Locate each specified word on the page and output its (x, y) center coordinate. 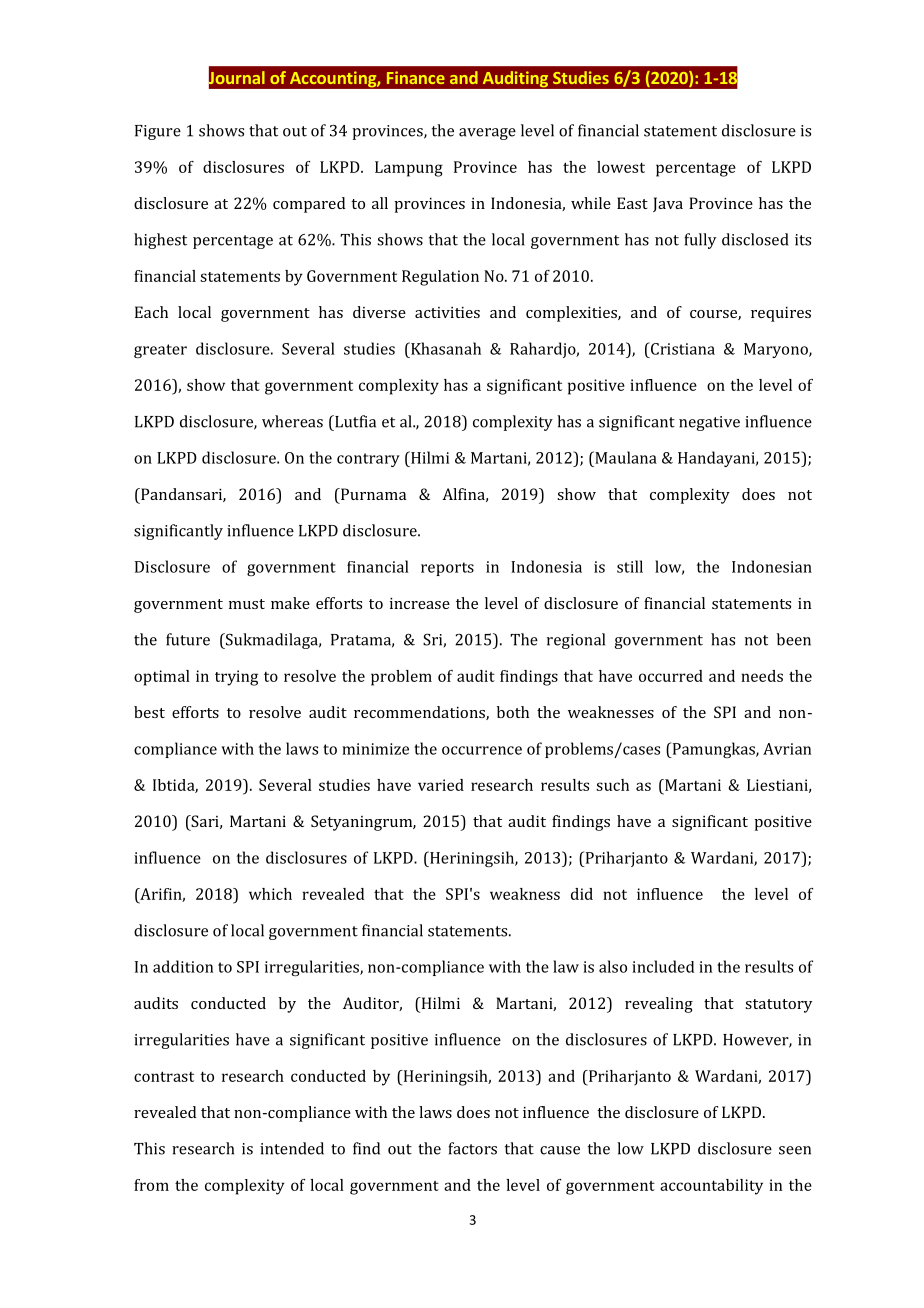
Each (151, 312)
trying (236, 678)
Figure (158, 132)
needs (762, 676)
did (582, 894)
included (663, 966)
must (247, 604)
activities (447, 312)
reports (447, 569)
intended (292, 1148)
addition (183, 966)
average (487, 134)
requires (781, 314)
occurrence (482, 750)
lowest (621, 167)
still (630, 566)
